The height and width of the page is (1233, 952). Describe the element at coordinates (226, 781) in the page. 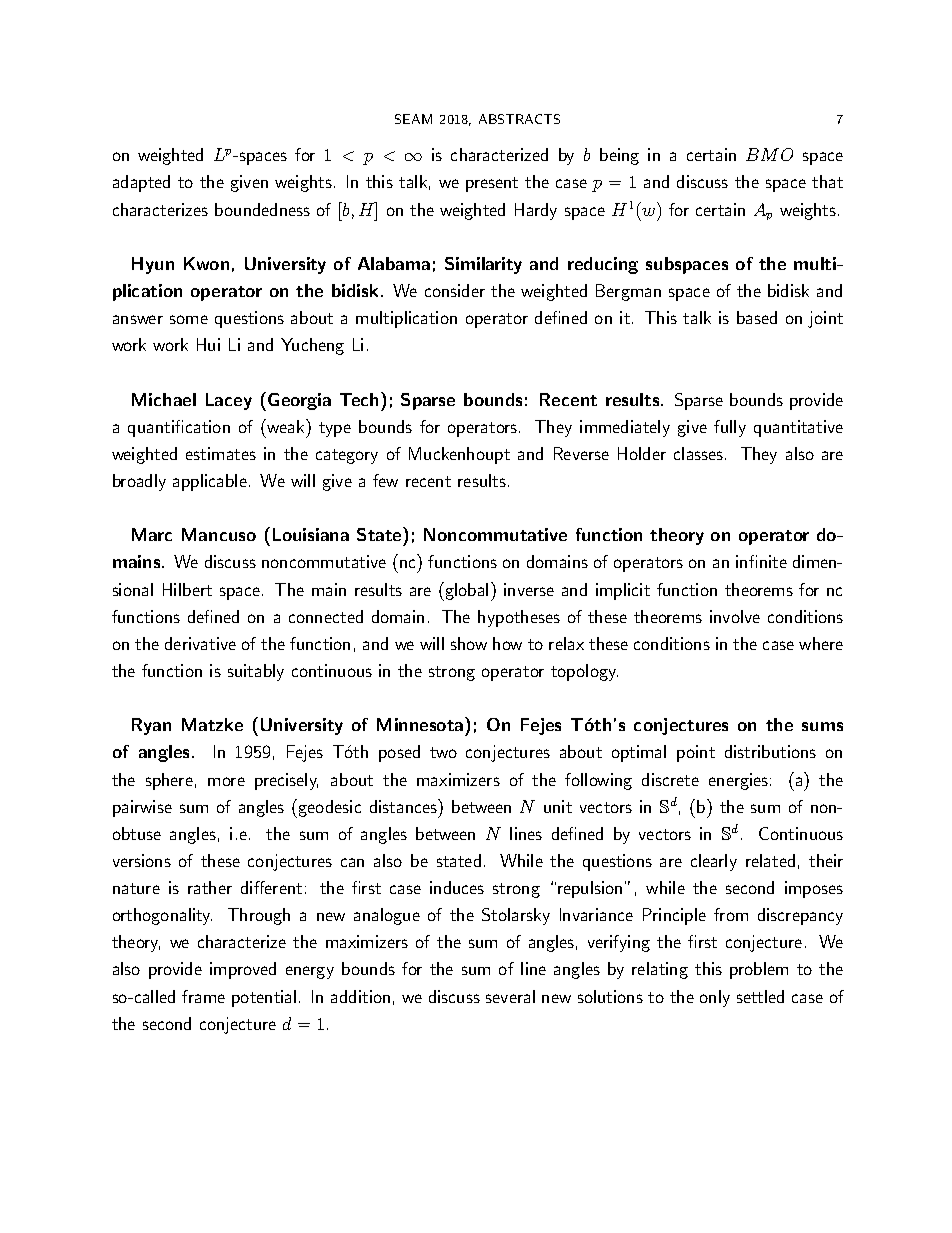

I see `more` at that location.
